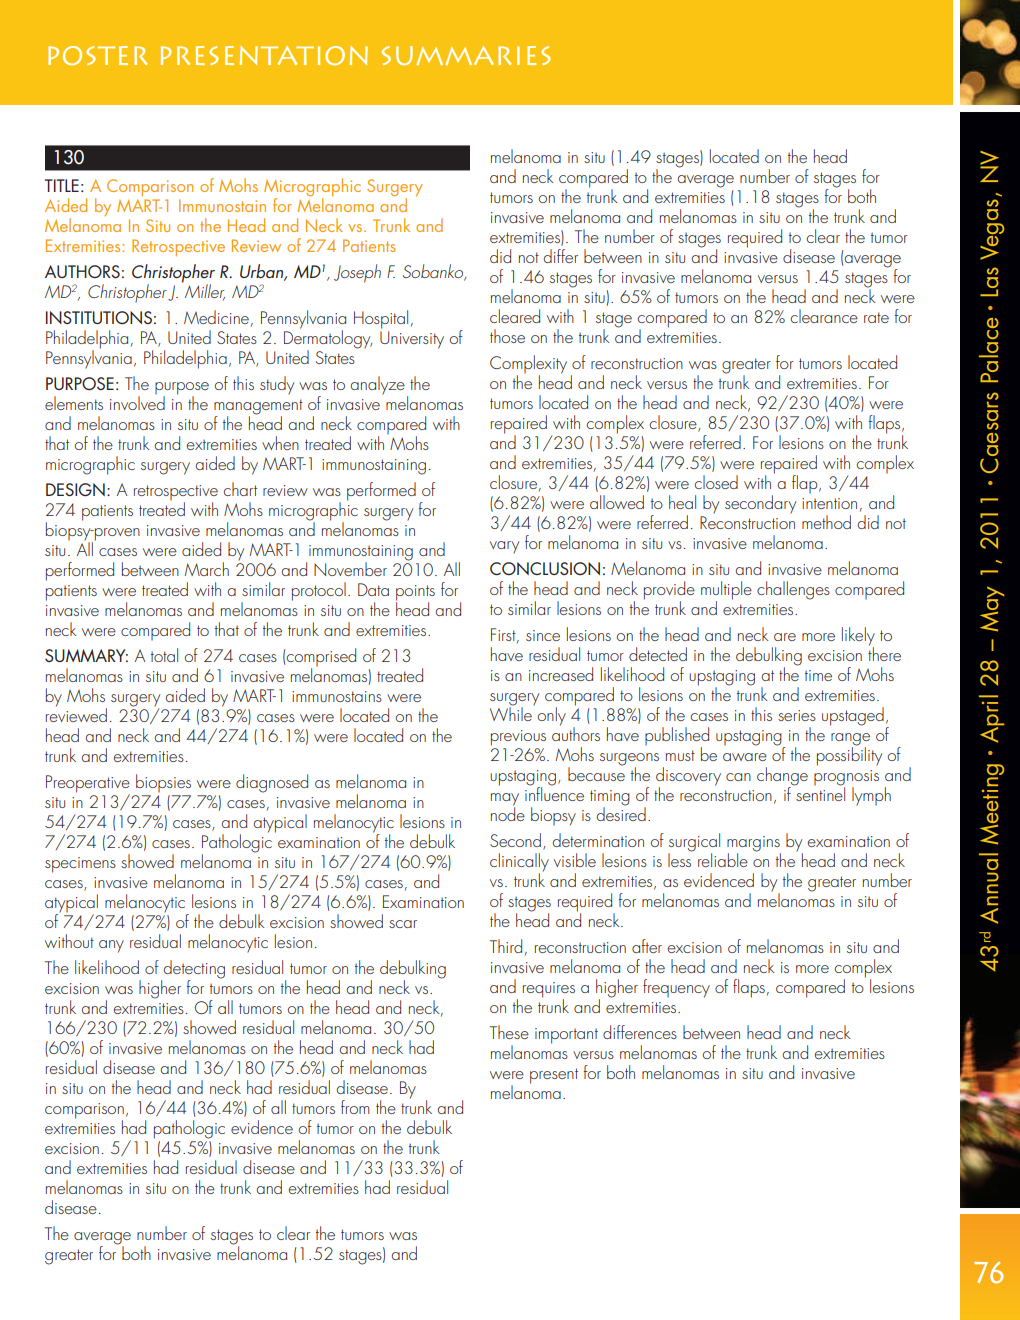  I want to click on those, so click(507, 336).
